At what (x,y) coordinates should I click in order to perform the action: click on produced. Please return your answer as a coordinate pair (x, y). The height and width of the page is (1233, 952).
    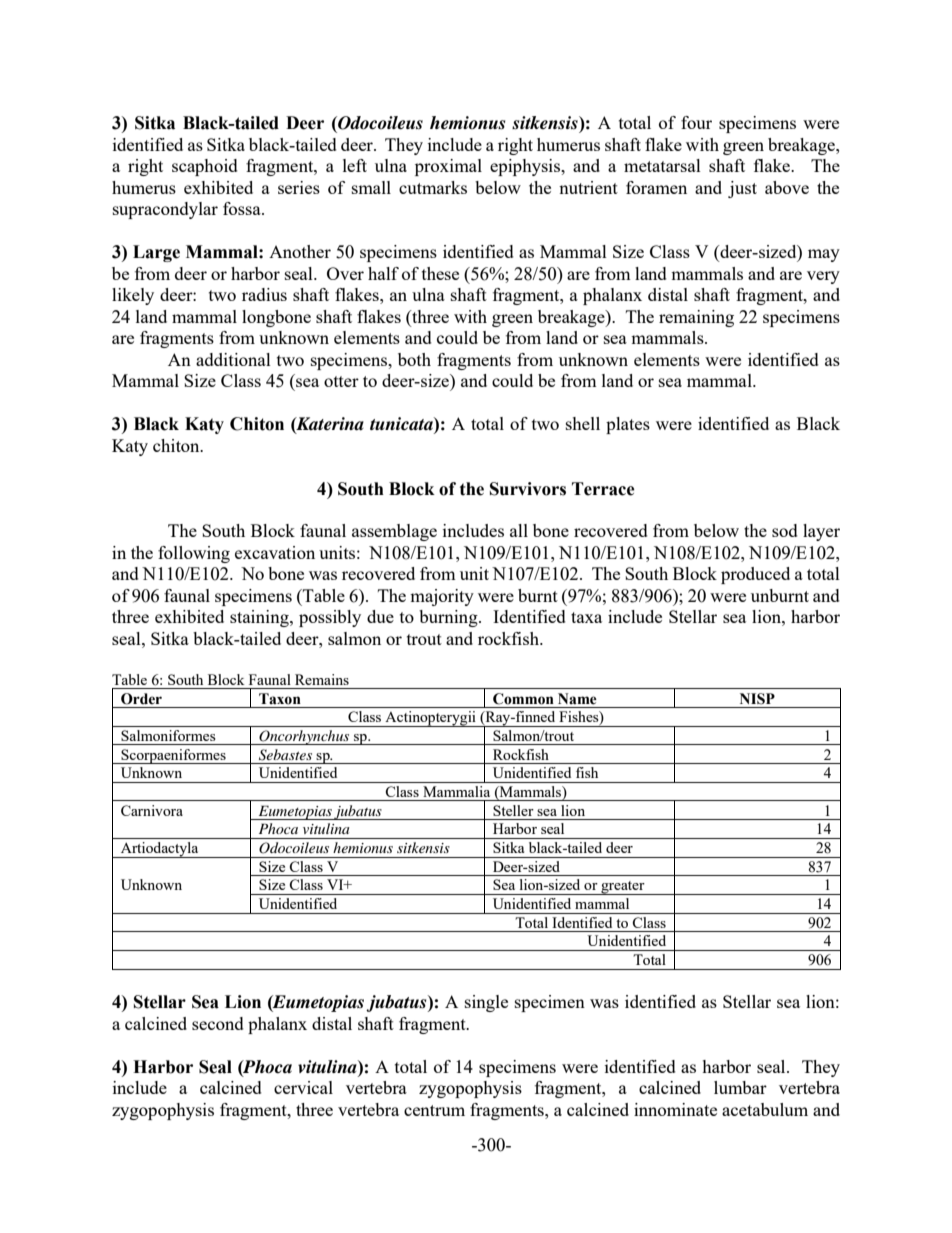
    Looking at the image, I should click on (755, 575).
